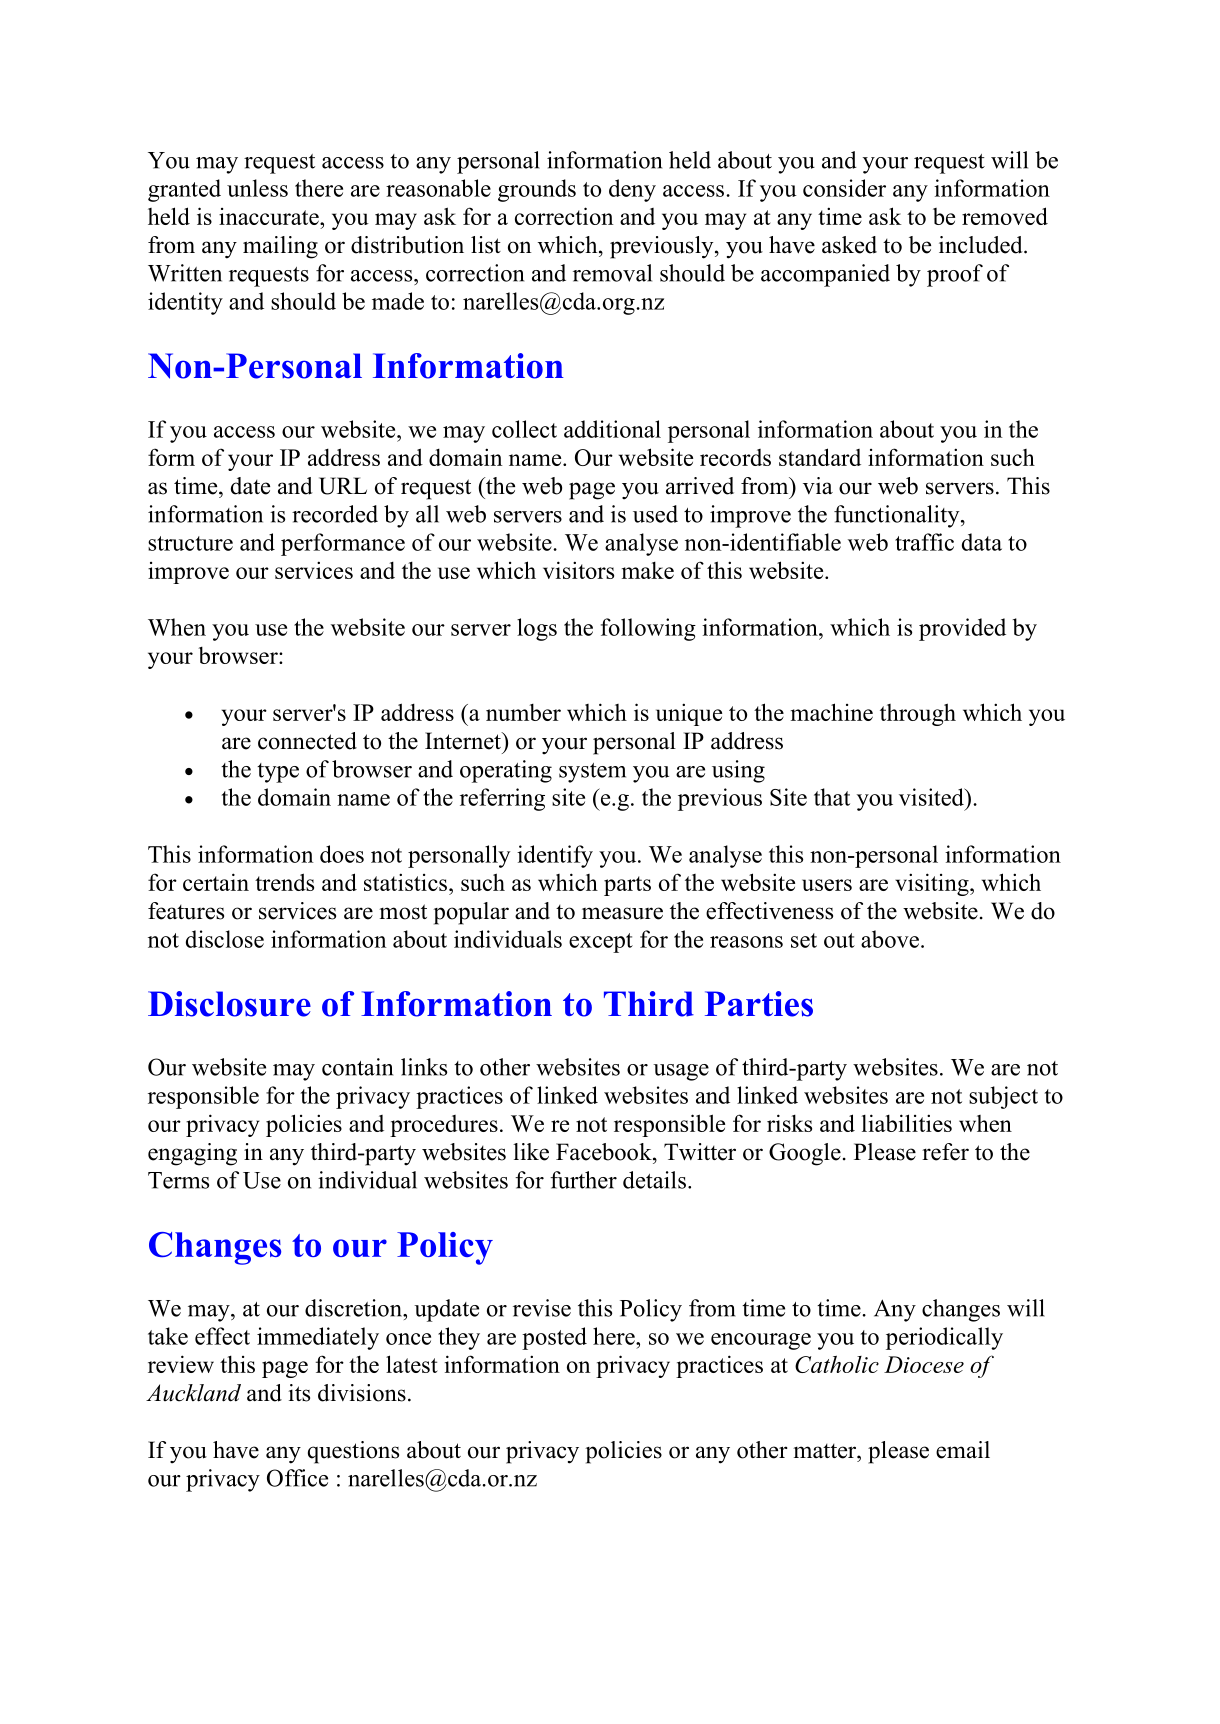 This screenshot has width=1220, height=1724. What do you see at coordinates (284, 882) in the screenshot?
I see `trends` at bounding box center [284, 882].
